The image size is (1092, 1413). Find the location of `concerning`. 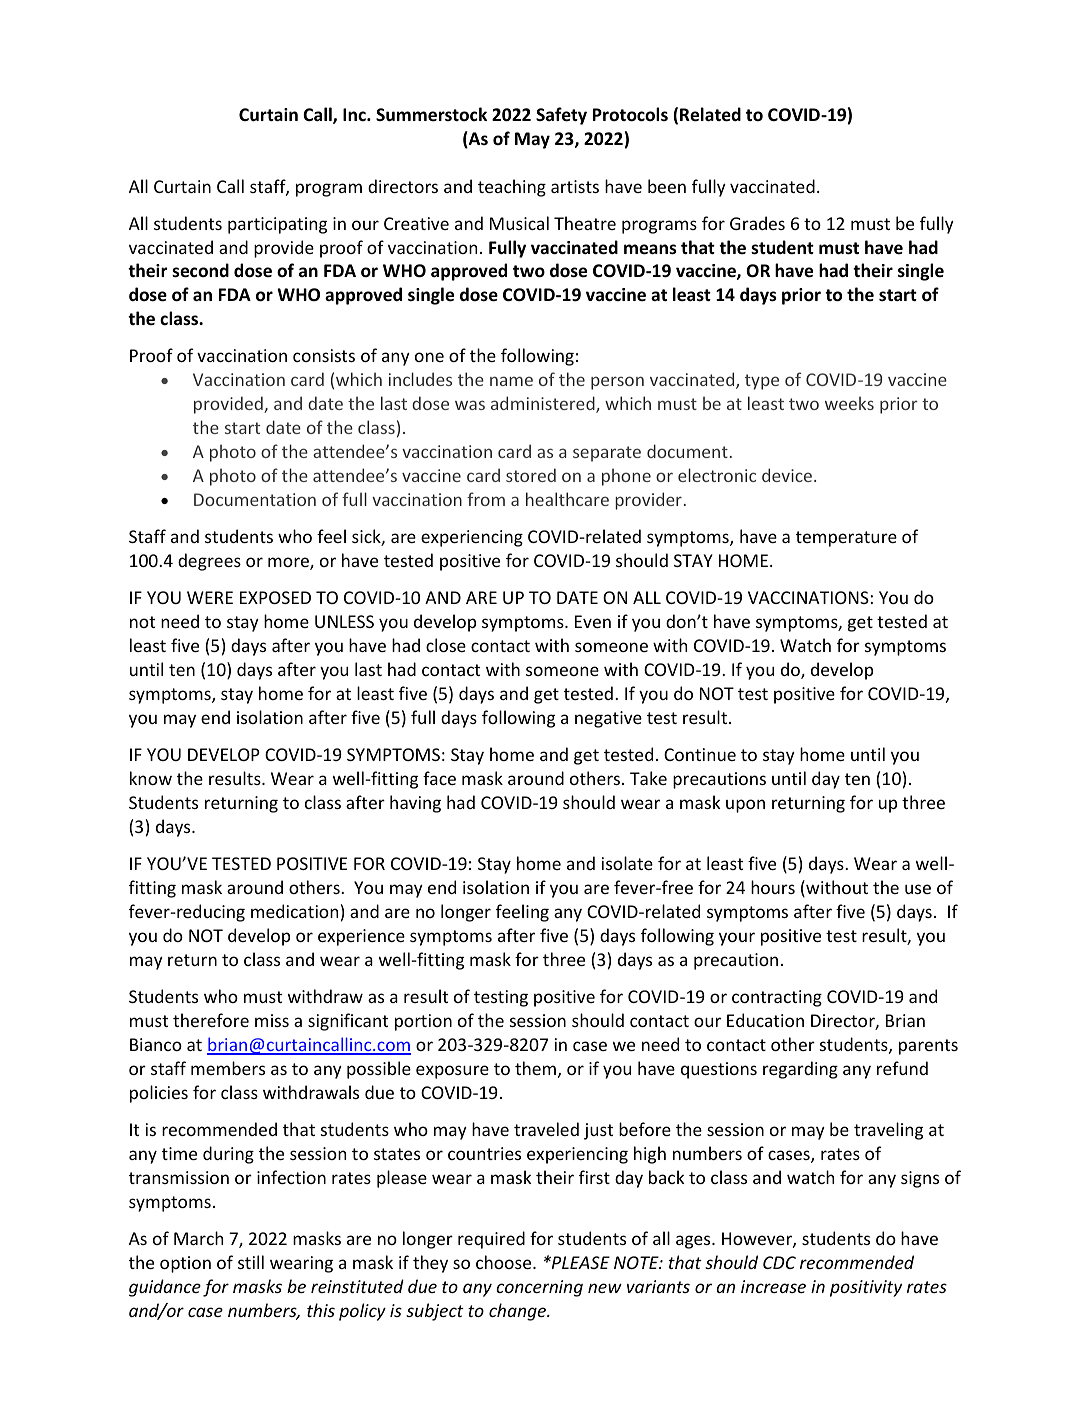

concerning is located at coordinates (539, 1288).
